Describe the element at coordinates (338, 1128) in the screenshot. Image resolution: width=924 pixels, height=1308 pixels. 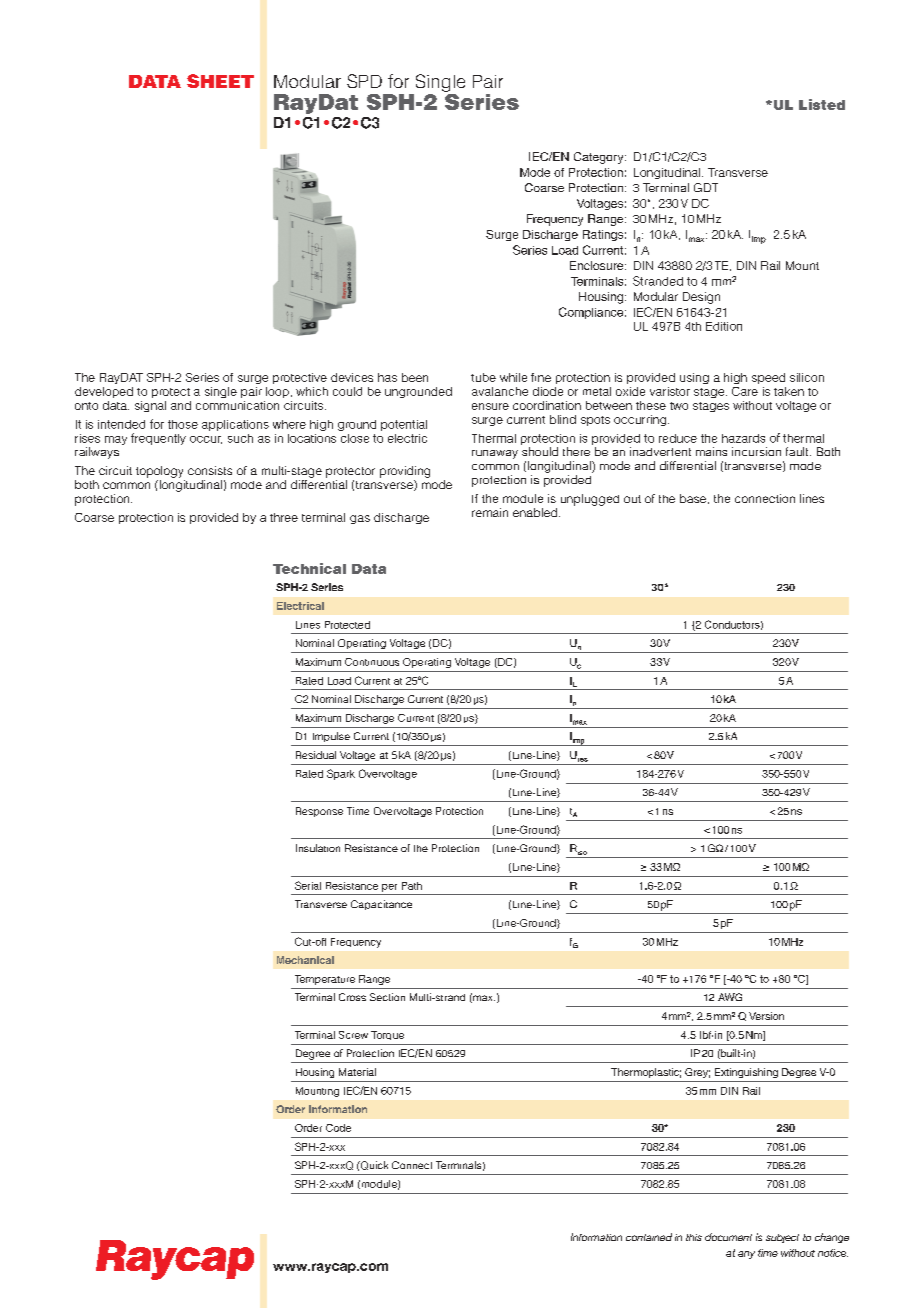
I see `Code` at that location.
